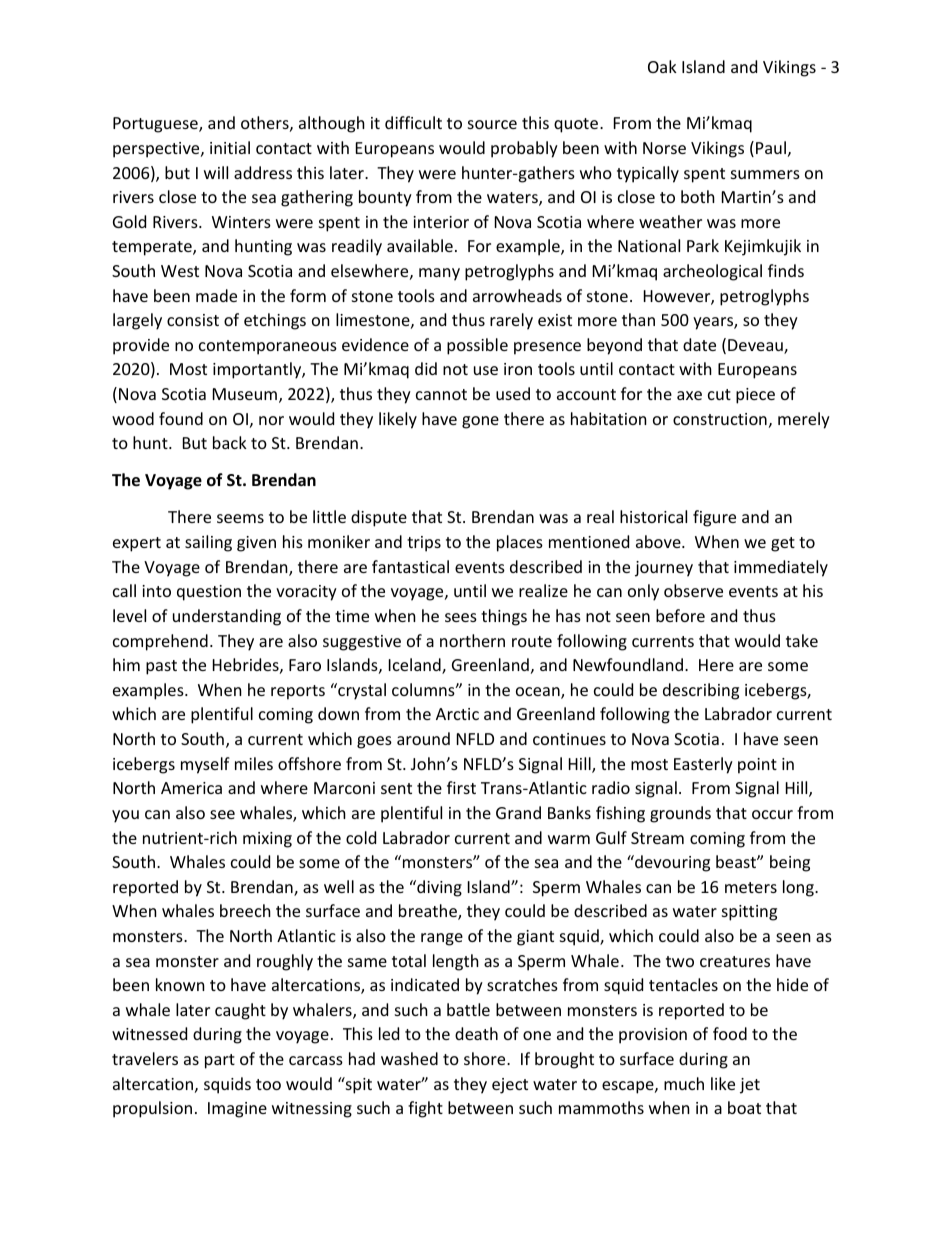 This screenshot has height=1233, width=952. What do you see at coordinates (156, 125) in the screenshot?
I see `Portuguese` at bounding box center [156, 125].
